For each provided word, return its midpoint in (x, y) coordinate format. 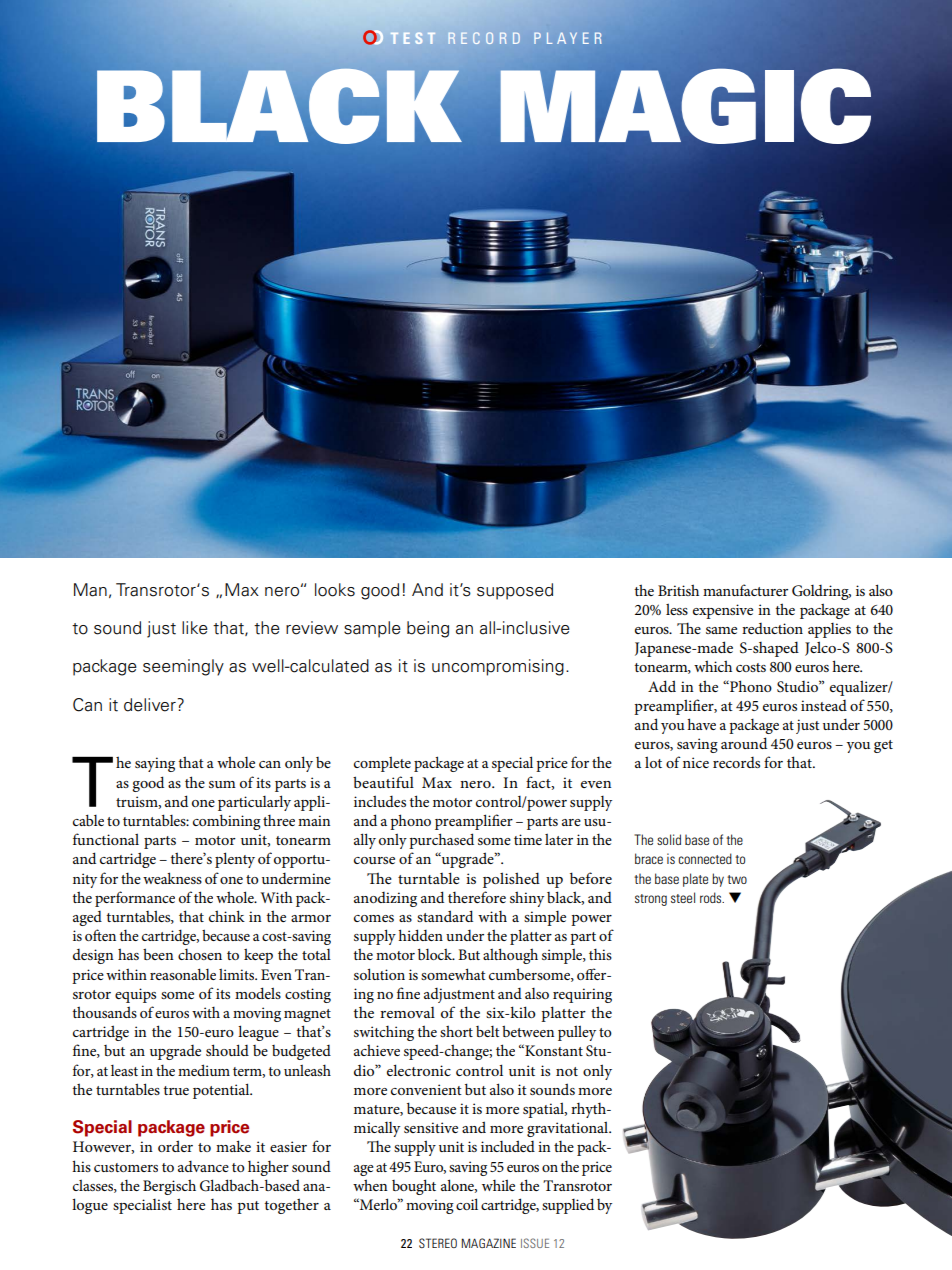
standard (445, 916)
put (248, 1207)
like (195, 628)
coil (467, 1204)
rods (712, 897)
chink (227, 916)
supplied (568, 1206)
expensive (723, 611)
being (428, 629)
